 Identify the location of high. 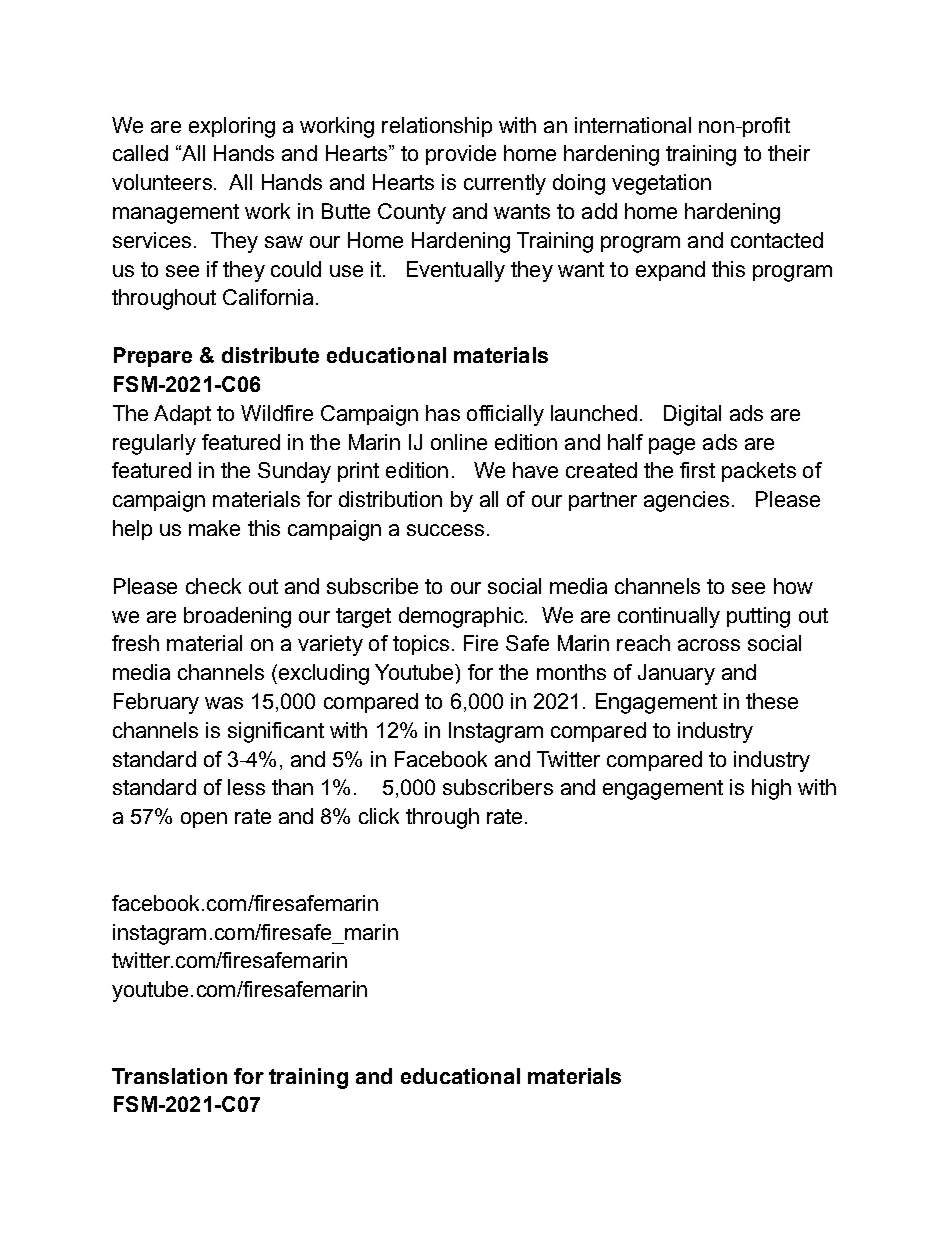
(771, 789).
